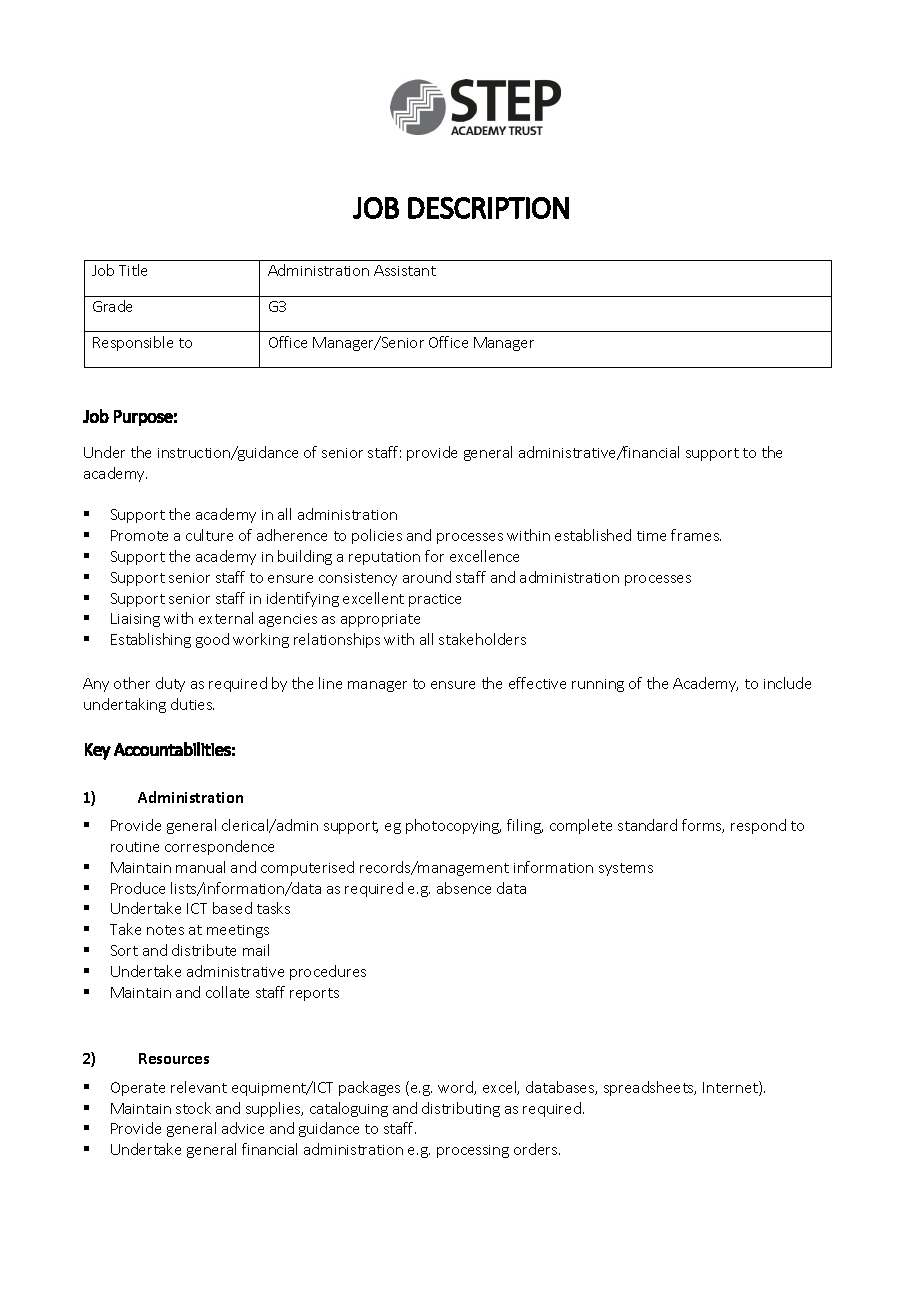 The width and height of the image is (924, 1308). I want to click on distributing, so click(461, 1109).
